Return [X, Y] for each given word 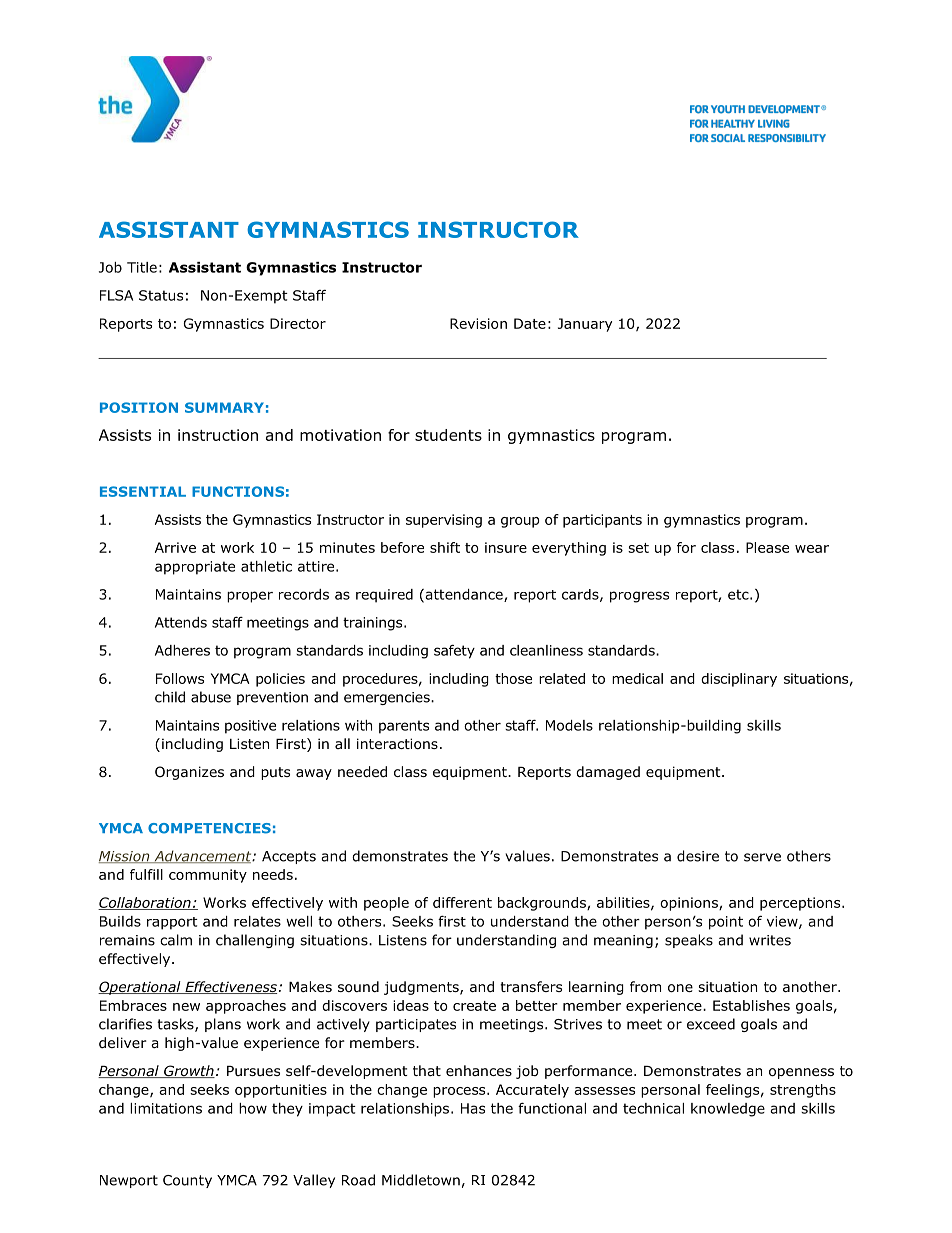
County [187, 1181]
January [585, 325]
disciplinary [739, 680]
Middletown [421, 1180]
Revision [478, 323]
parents [404, 727]
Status [161, 295]
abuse [211, 697]
